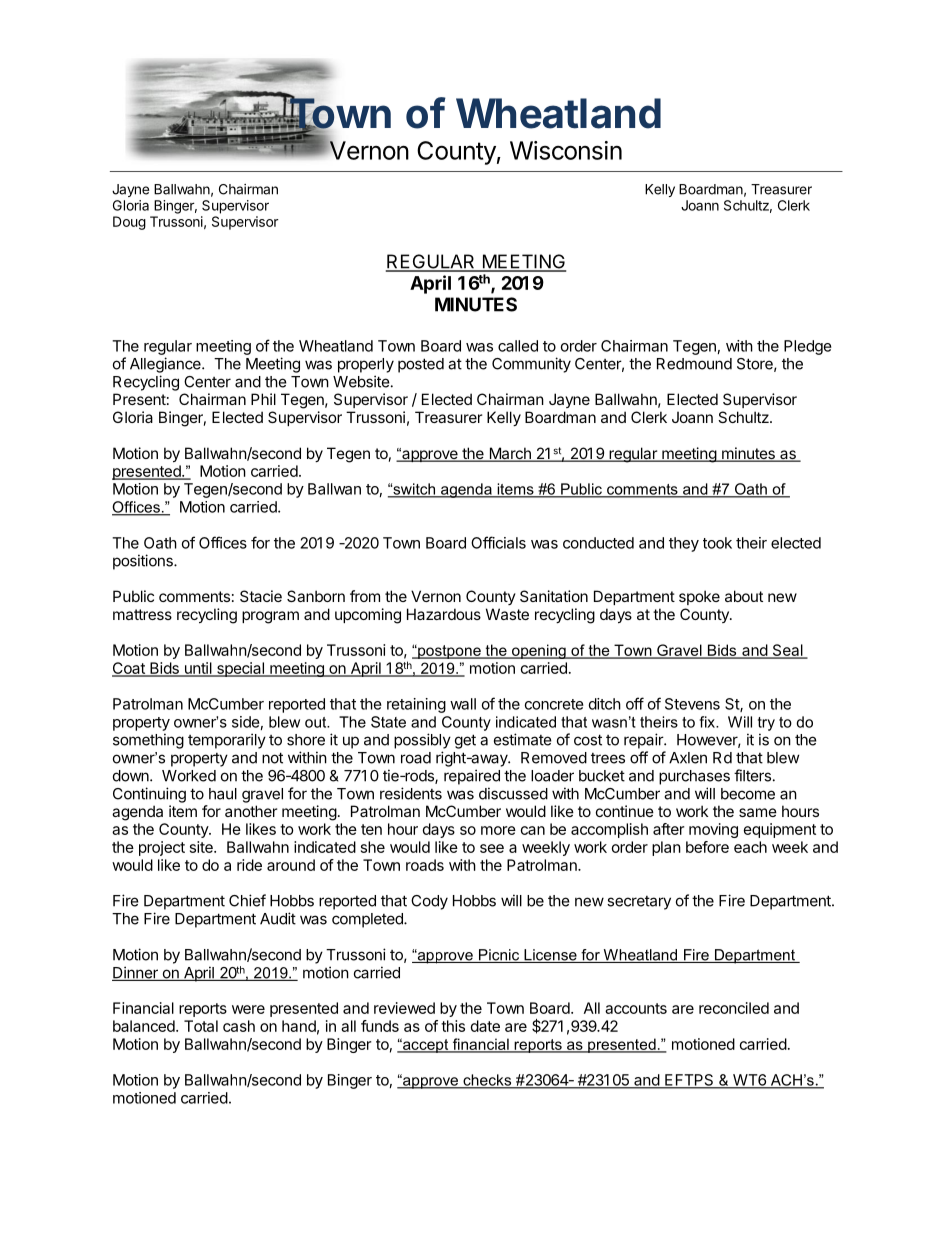 Image resolution: width=952 pixels, height=1233 pixels. I want to click on called, so click(518, 346).
